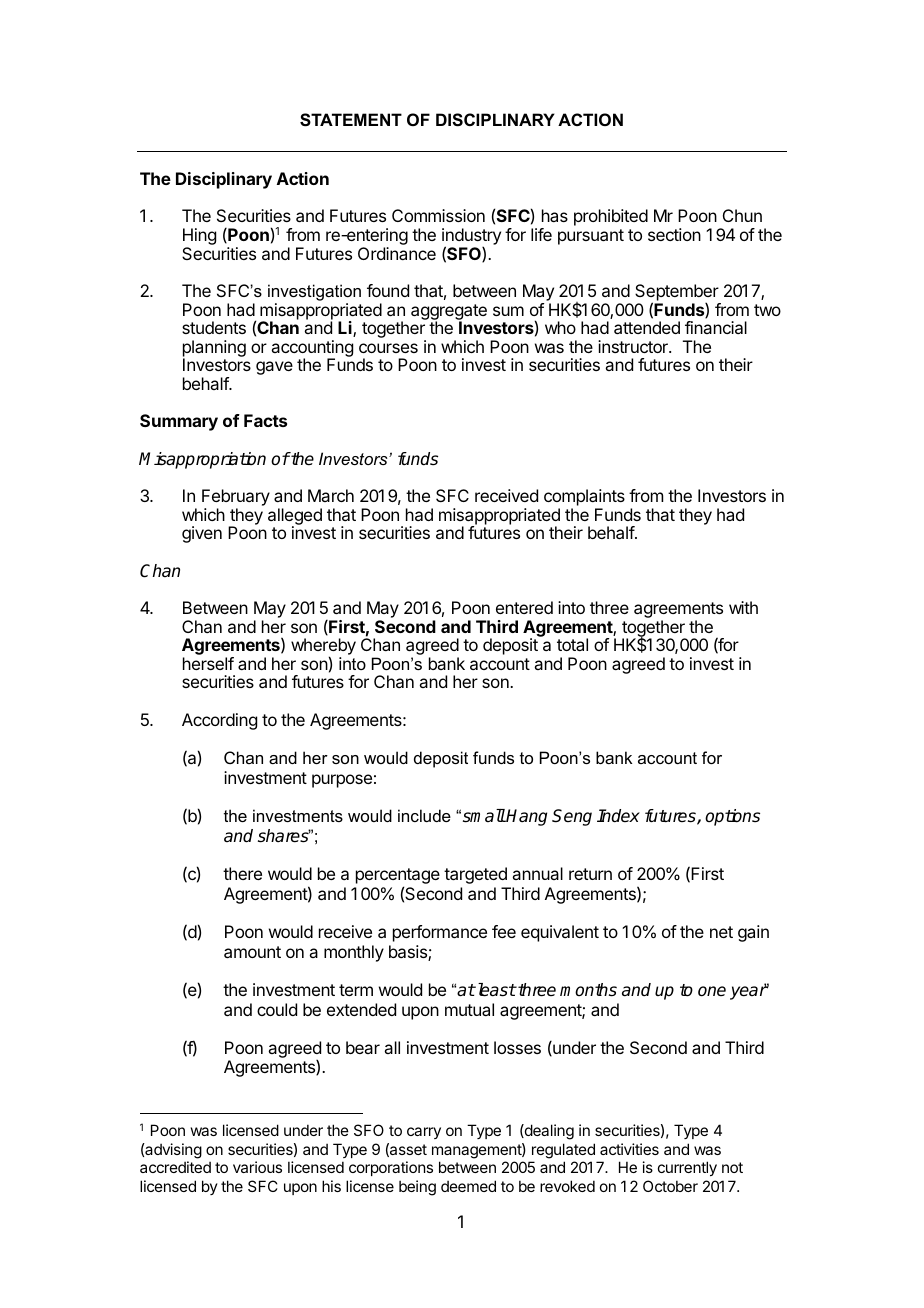 Image resolution: width=924 pixels, height=1308 pixels. I want to click on Hing, so click(199, 238).
